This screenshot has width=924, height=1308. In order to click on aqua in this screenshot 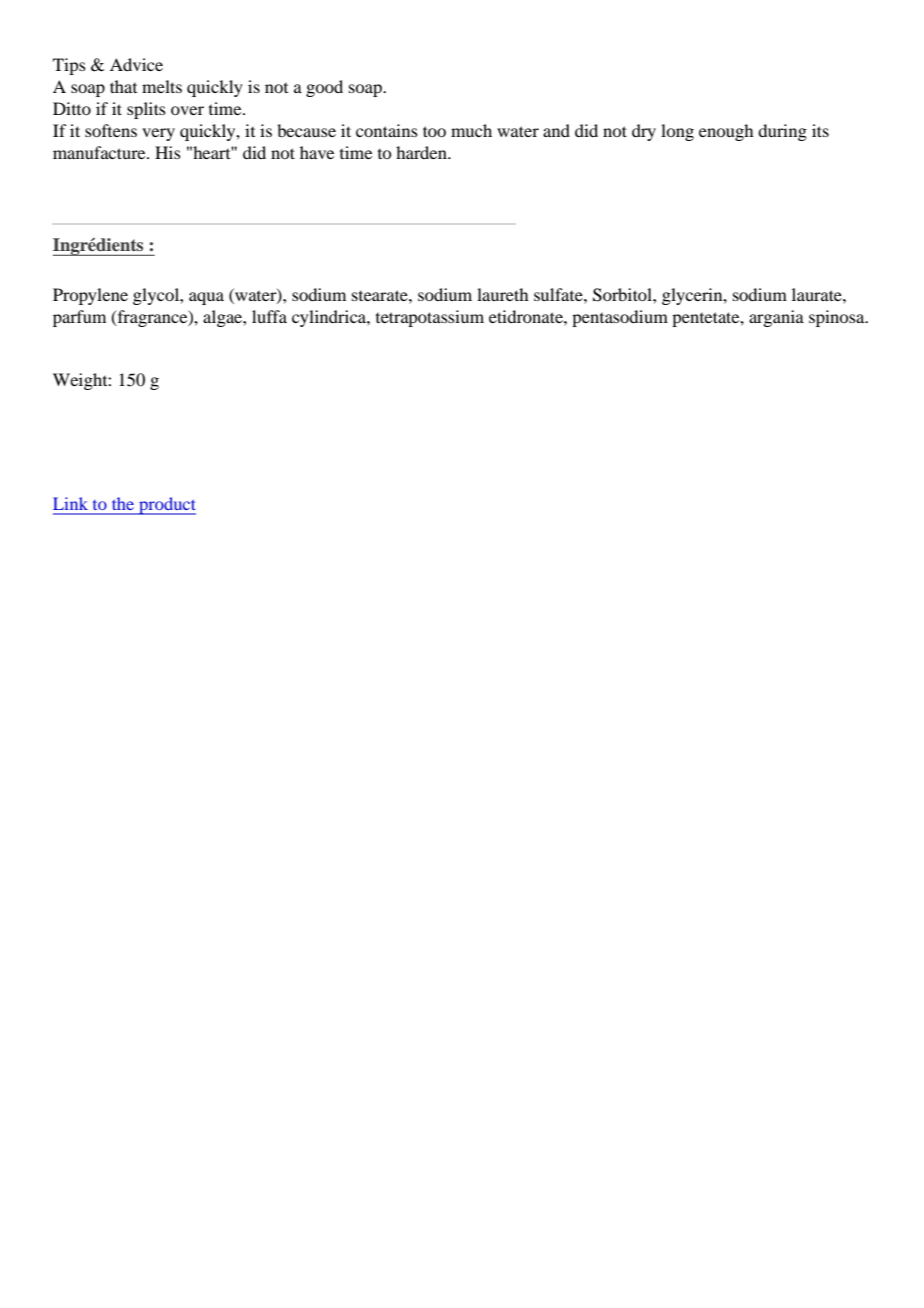, I will do `click(206, 298)`.
